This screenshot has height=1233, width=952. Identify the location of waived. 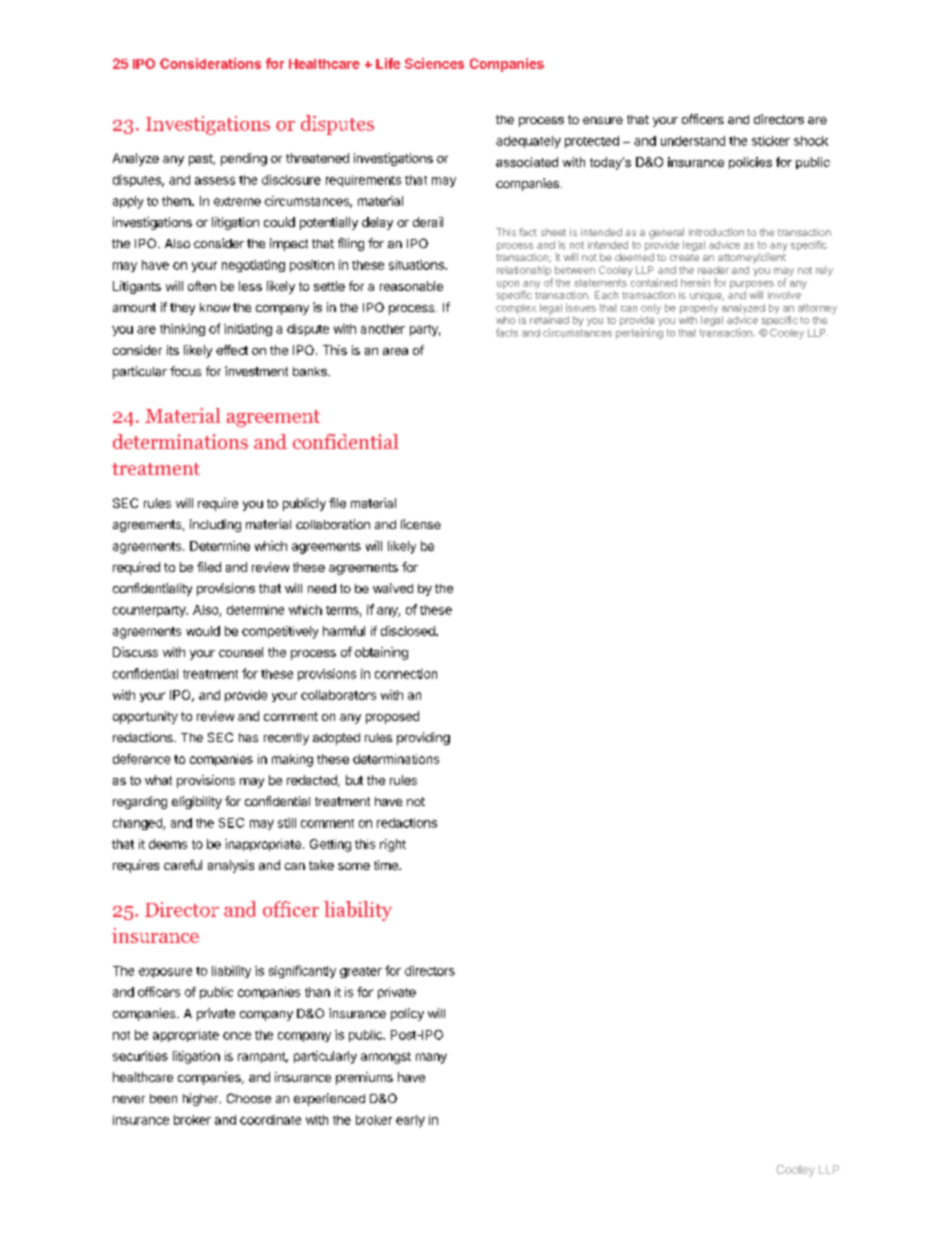
(393, 588).
